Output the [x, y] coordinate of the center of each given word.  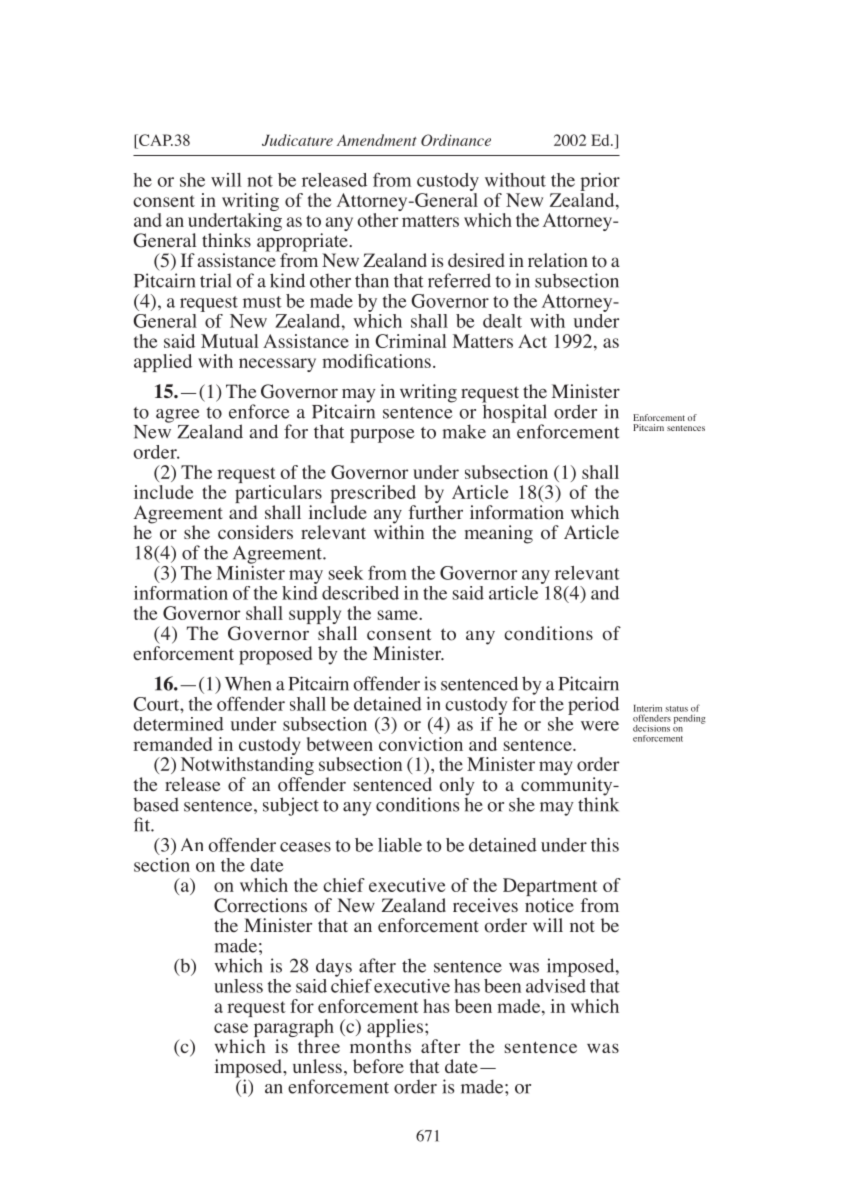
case [231, 1028]
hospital [514, 413]
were [600, 726]
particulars [278, 495]
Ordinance [456, 140]
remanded [173, 744]
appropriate [303, 243]
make [464, 431]
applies [395, 1029]
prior [600, 182]
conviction [421, 744]
